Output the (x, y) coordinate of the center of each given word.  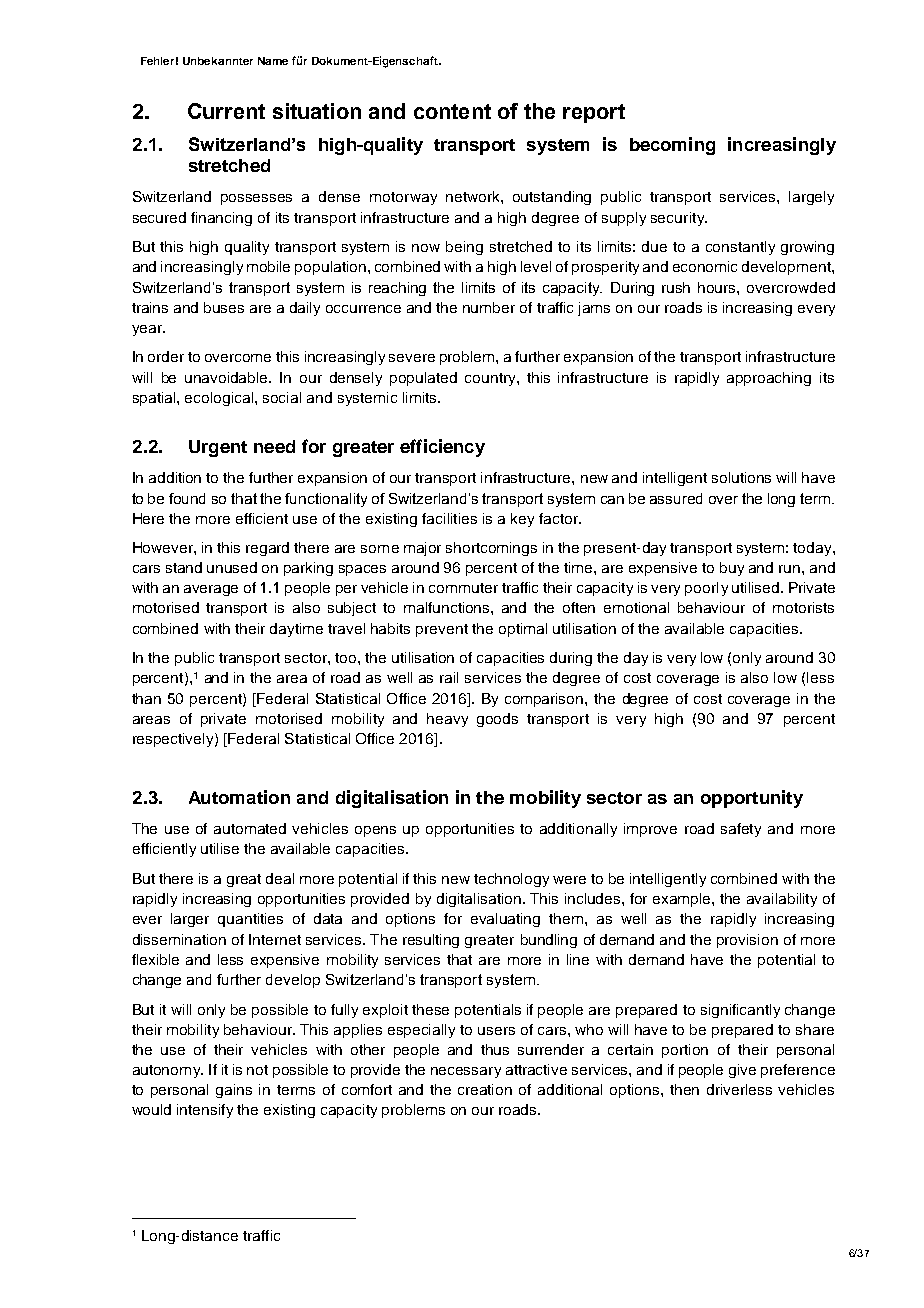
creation (485, 1089)
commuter (463, 588)
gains (234, 1091)
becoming (672, 146)
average (211, 590)
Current (226, 111)
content (452, 111)
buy (732, 569)
